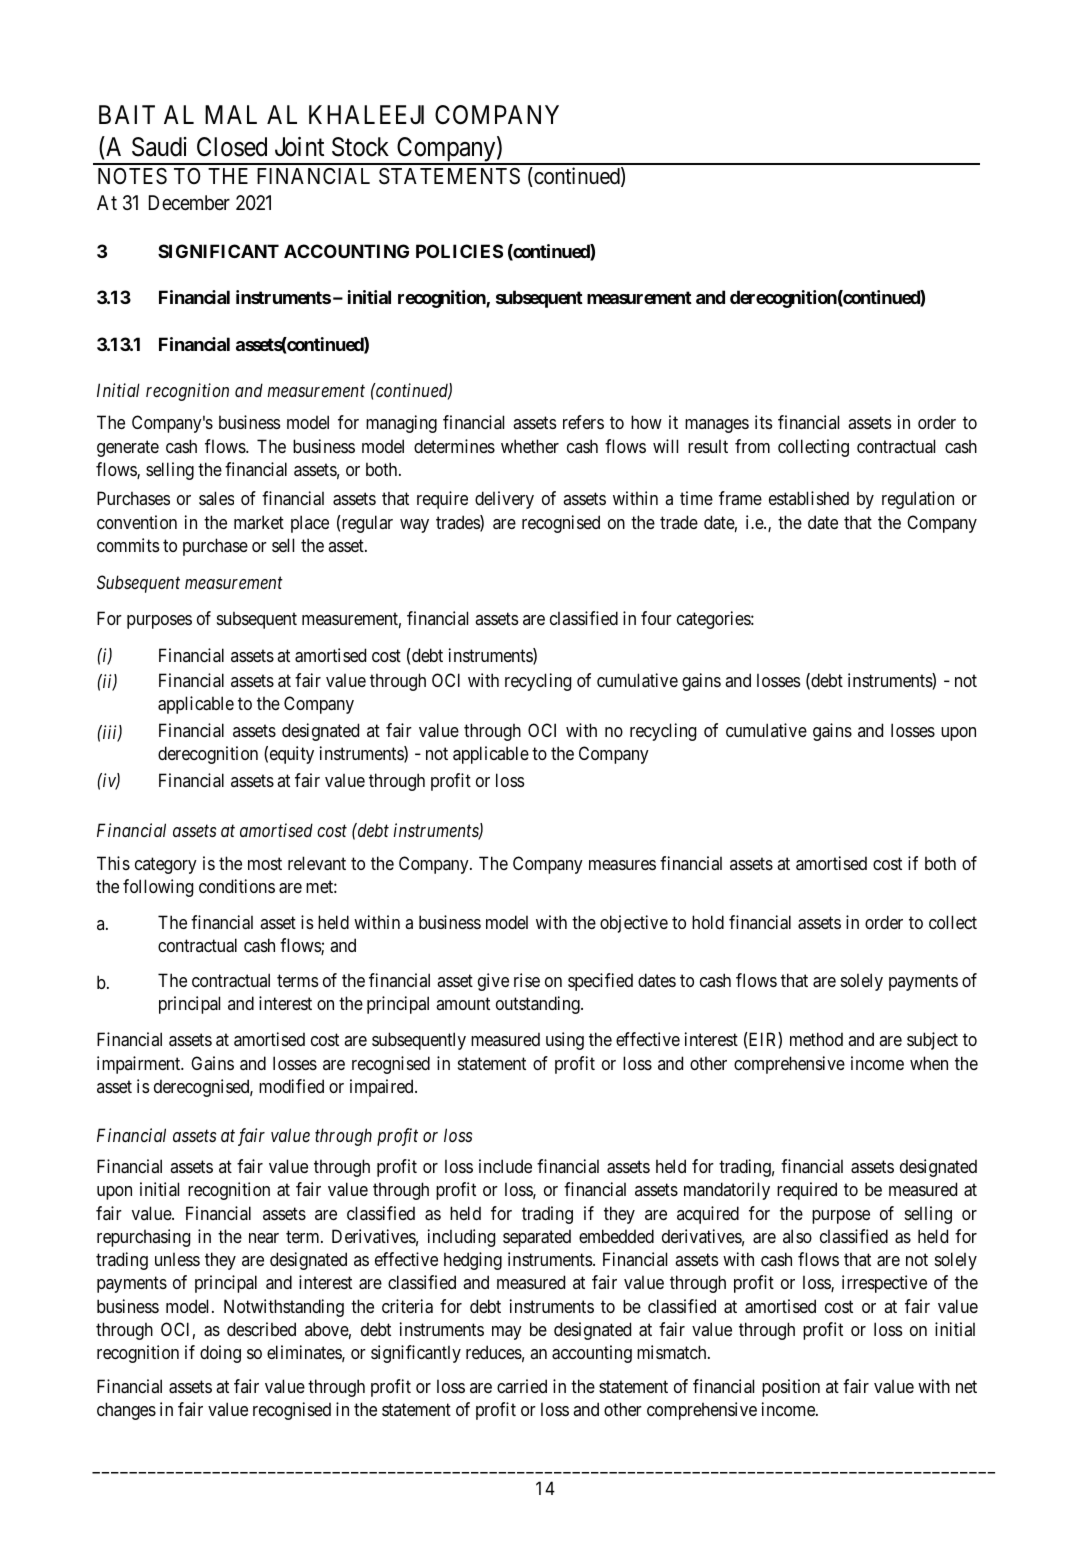  Describe the element at coordinates (816, 1039) in the page. I see `method` at that location.
